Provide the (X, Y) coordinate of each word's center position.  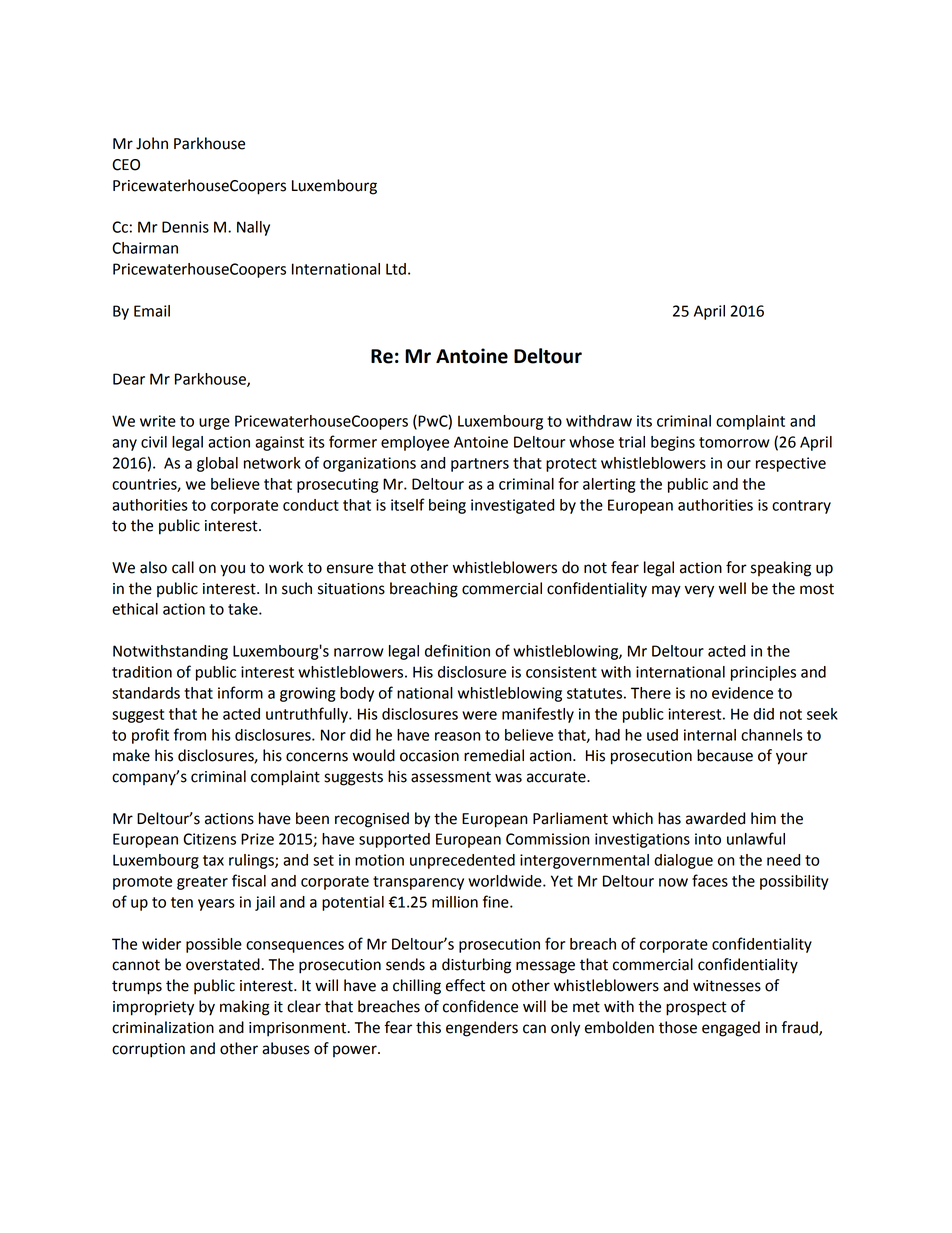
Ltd (396, 269)
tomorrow (734, 442)
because (725, 755)
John (152, 143)
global (217, 464)
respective (791, 464)
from (190, 734)
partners (480, 465)
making (245, 1008)
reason (457, 736)
